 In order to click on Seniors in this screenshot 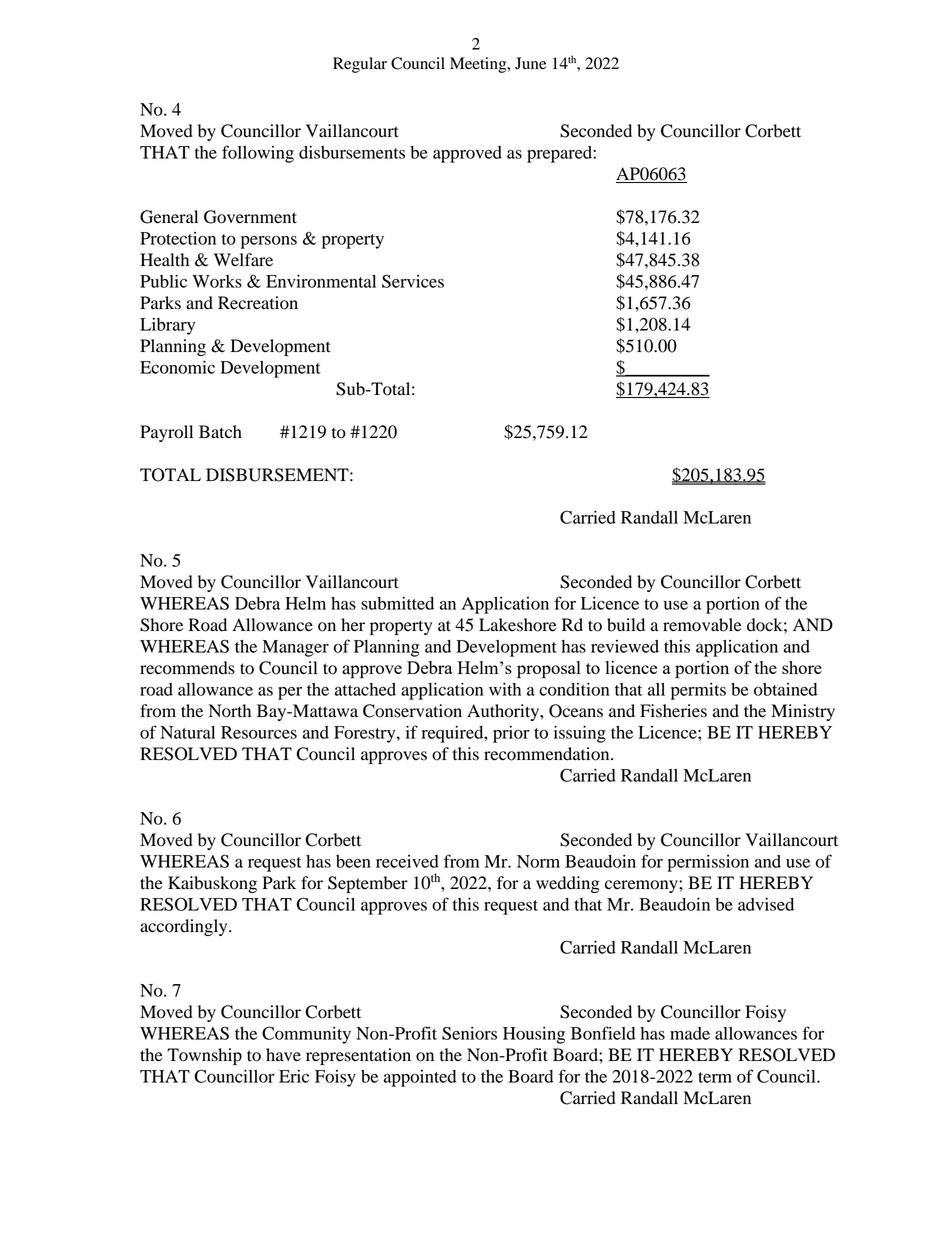, I will do `click(469, 1033)`.
